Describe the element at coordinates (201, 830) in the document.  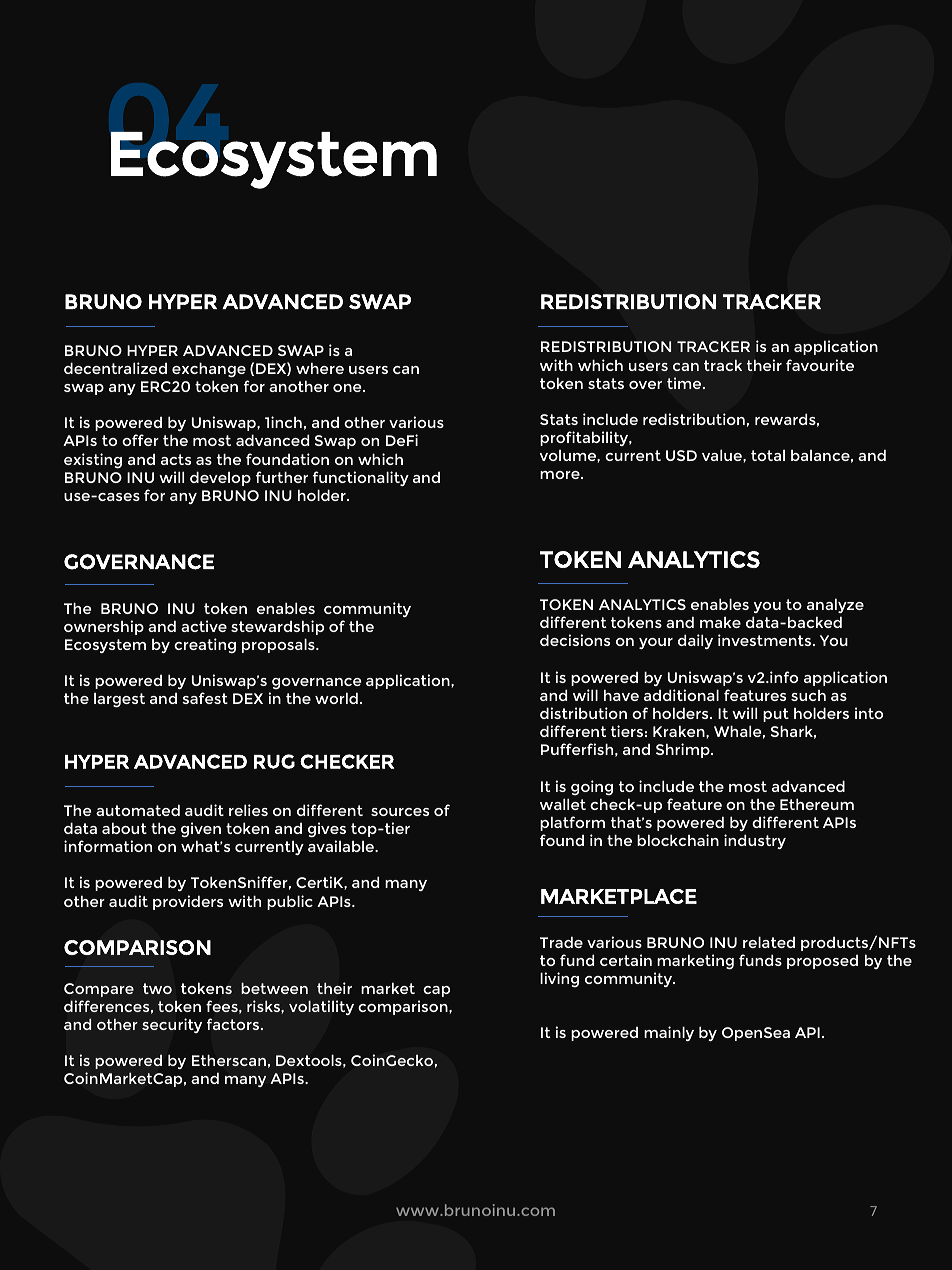
I see `given` at that location.
